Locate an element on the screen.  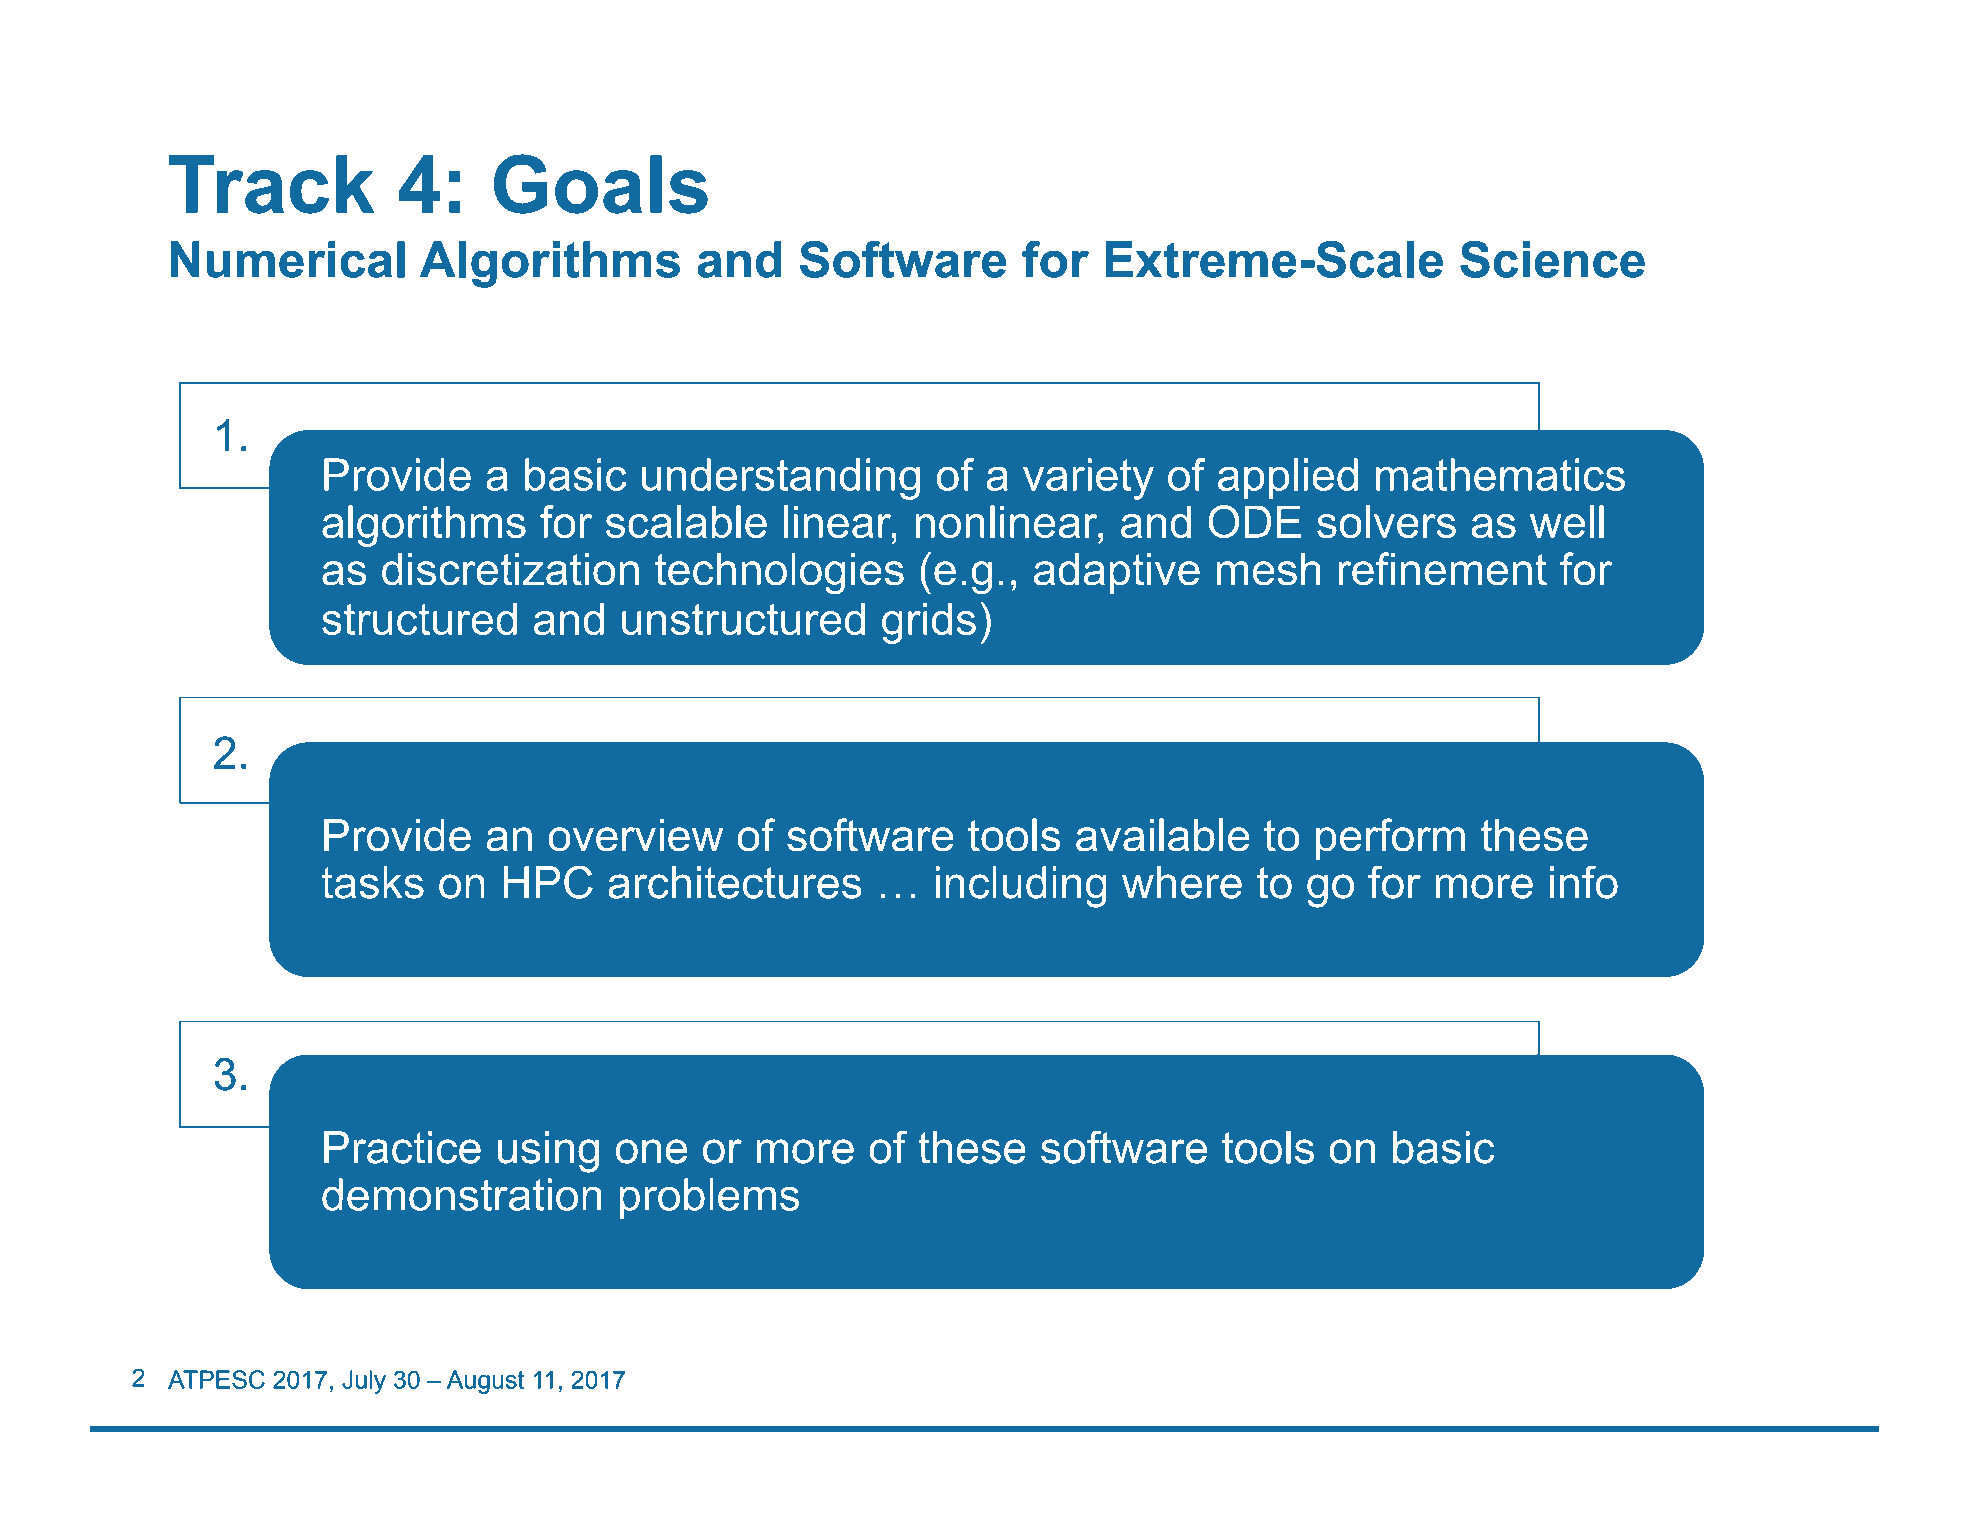
problems is located at coordinates (709, 1198).
